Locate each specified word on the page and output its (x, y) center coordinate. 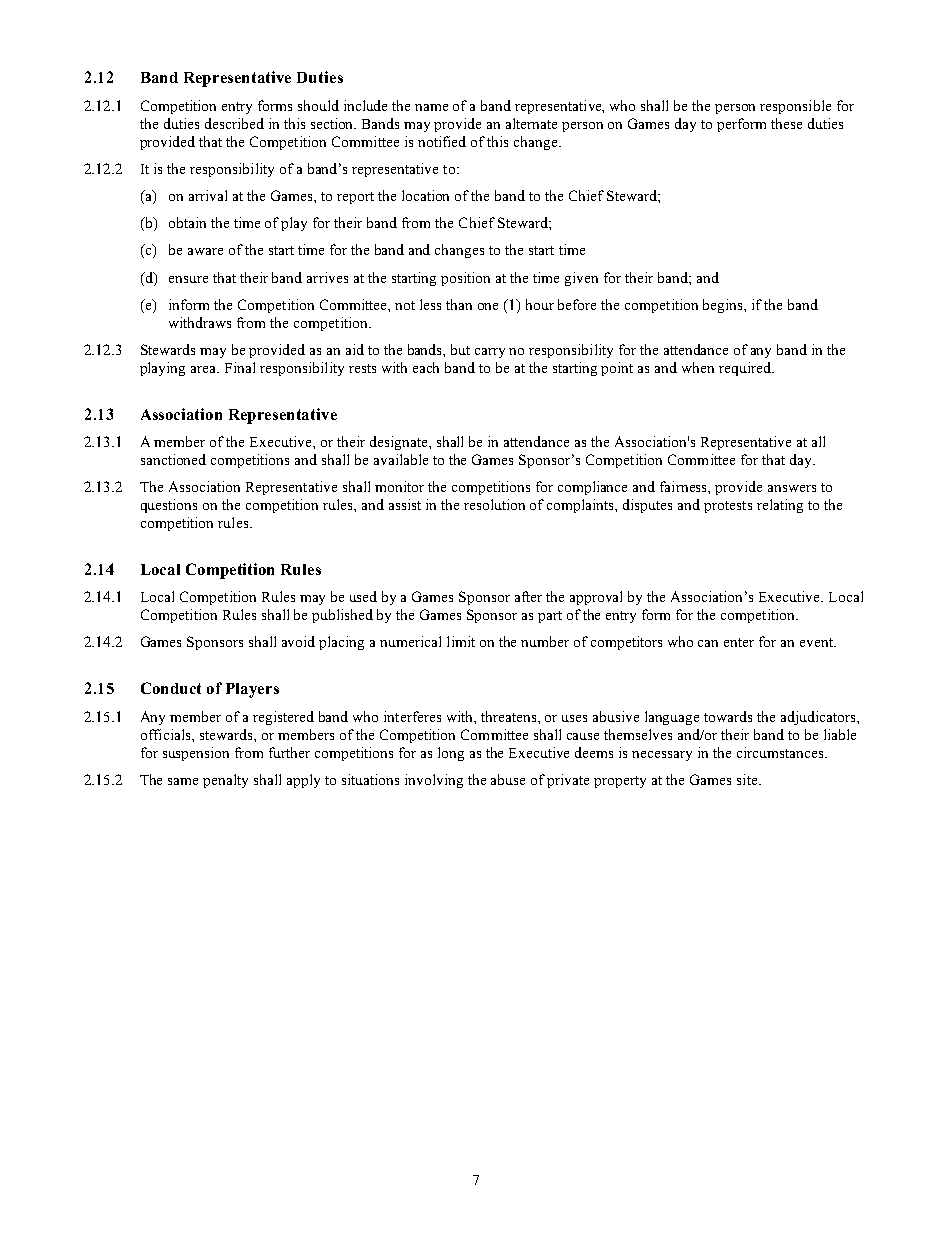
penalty (225, 781)
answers (792, 488)
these (786, 123)
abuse (508, 779)
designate (400, 443)
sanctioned (173, 459)
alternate (531, 123)
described (234, 123)
